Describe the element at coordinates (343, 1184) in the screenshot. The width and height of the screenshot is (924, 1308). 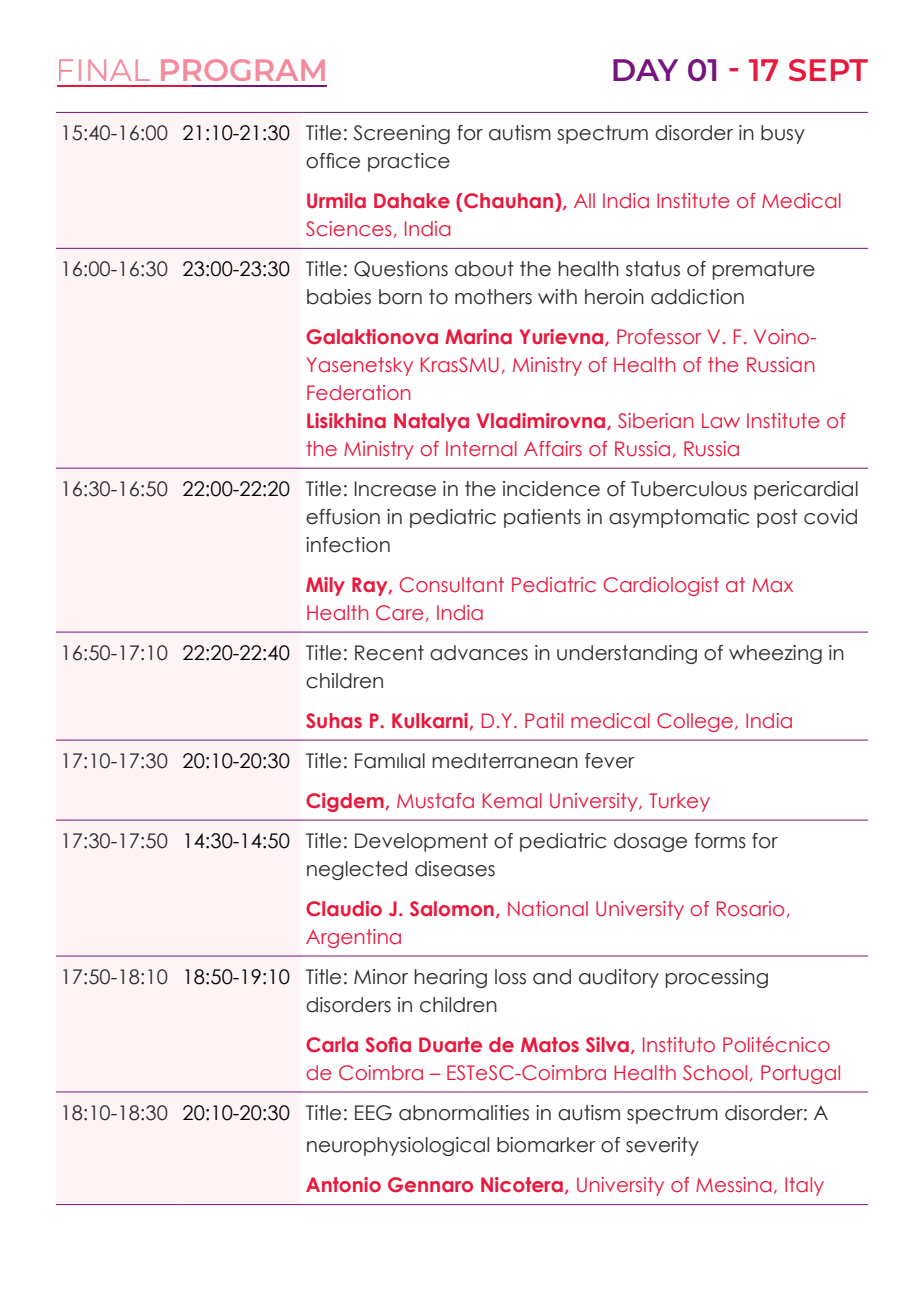
I see `Antonio` at that location.
